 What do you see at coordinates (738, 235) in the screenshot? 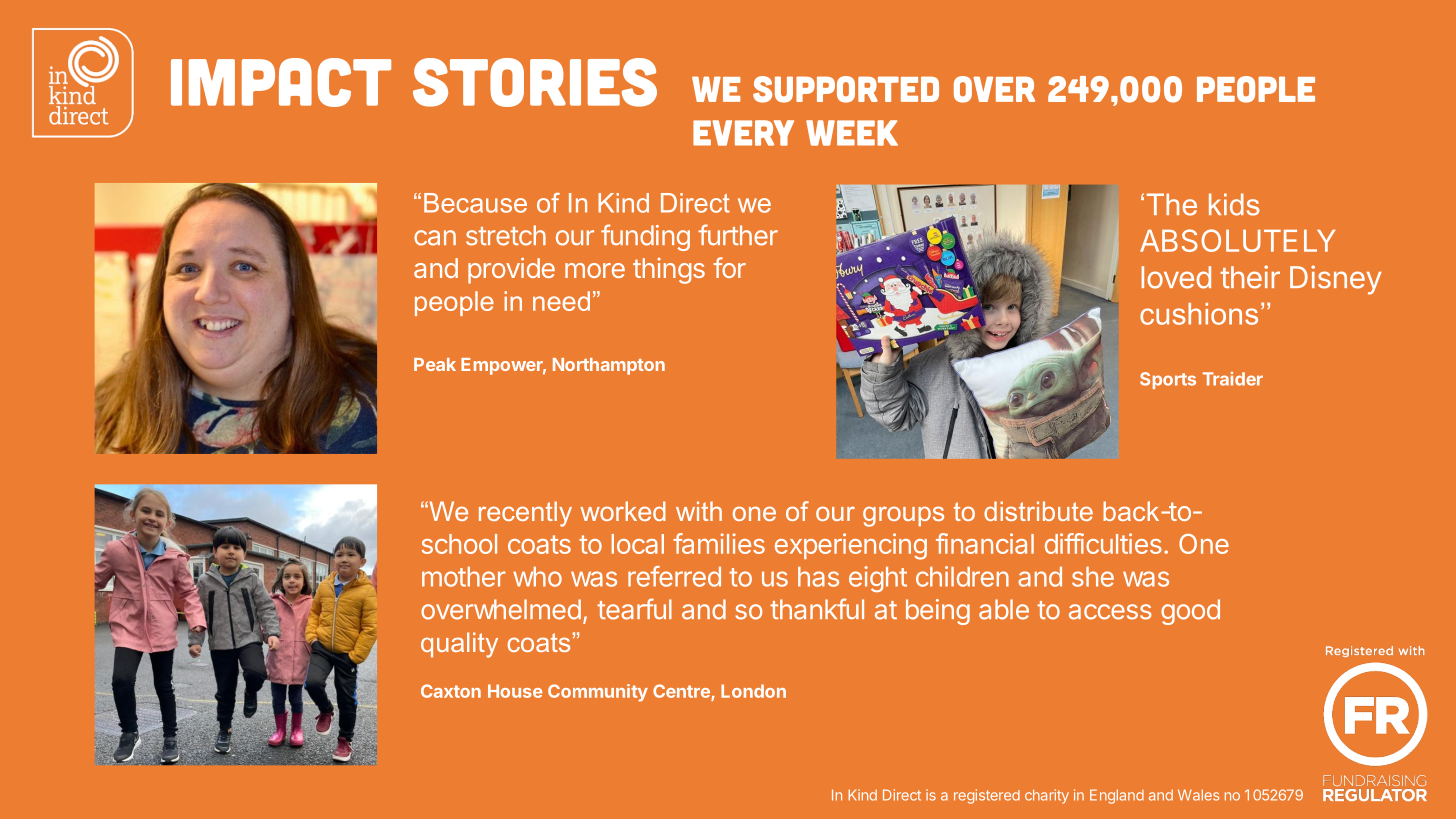
I see `further` at bounding box center [738, 235].
